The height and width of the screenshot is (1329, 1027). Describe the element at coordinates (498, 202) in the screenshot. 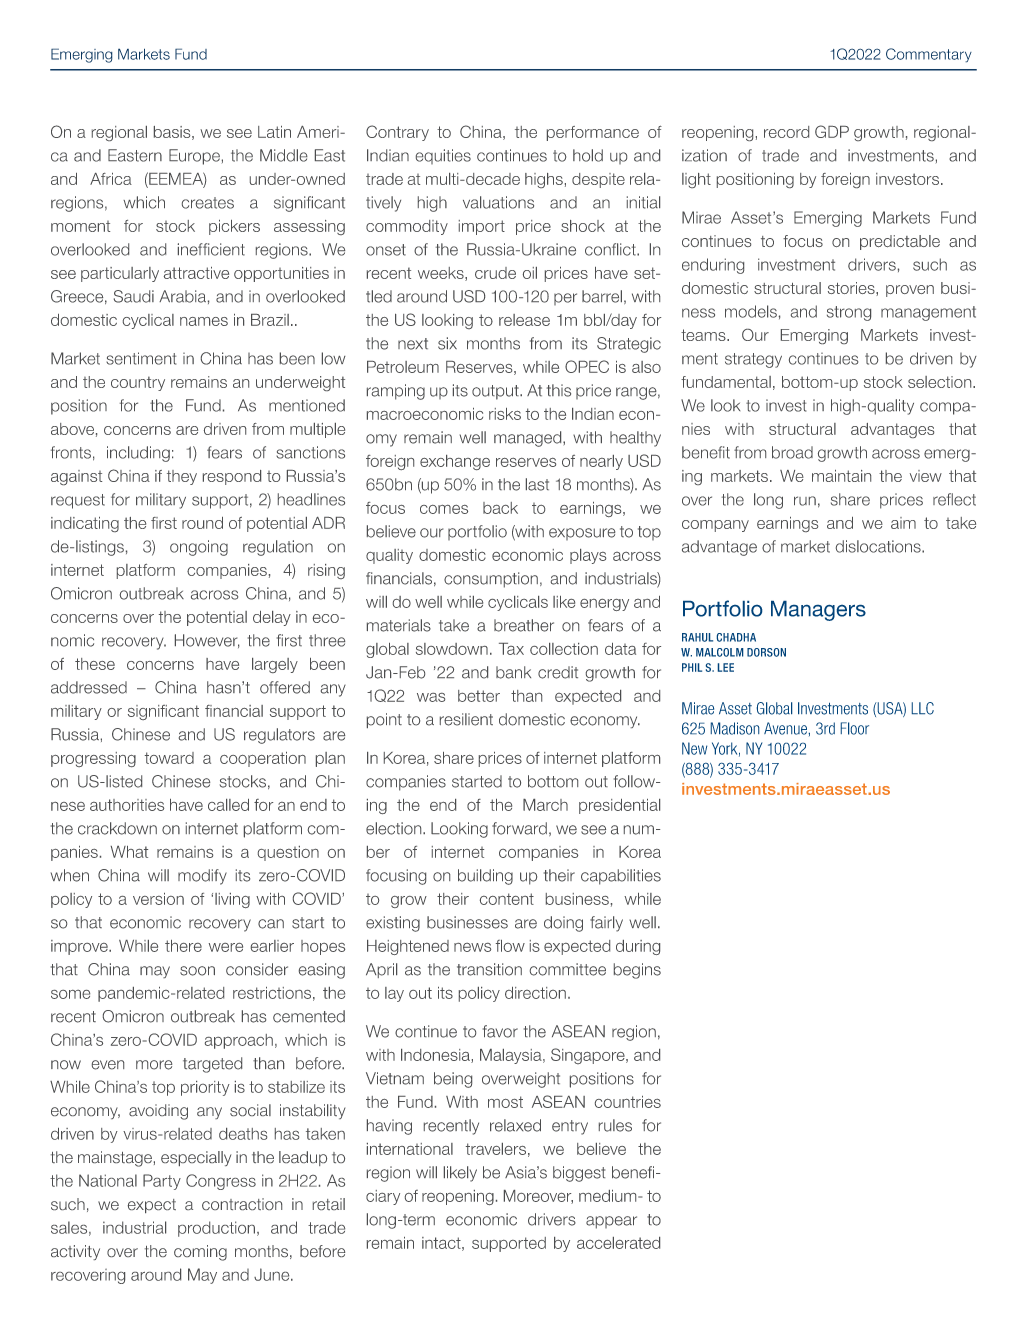

I see `valuations` at that location.
